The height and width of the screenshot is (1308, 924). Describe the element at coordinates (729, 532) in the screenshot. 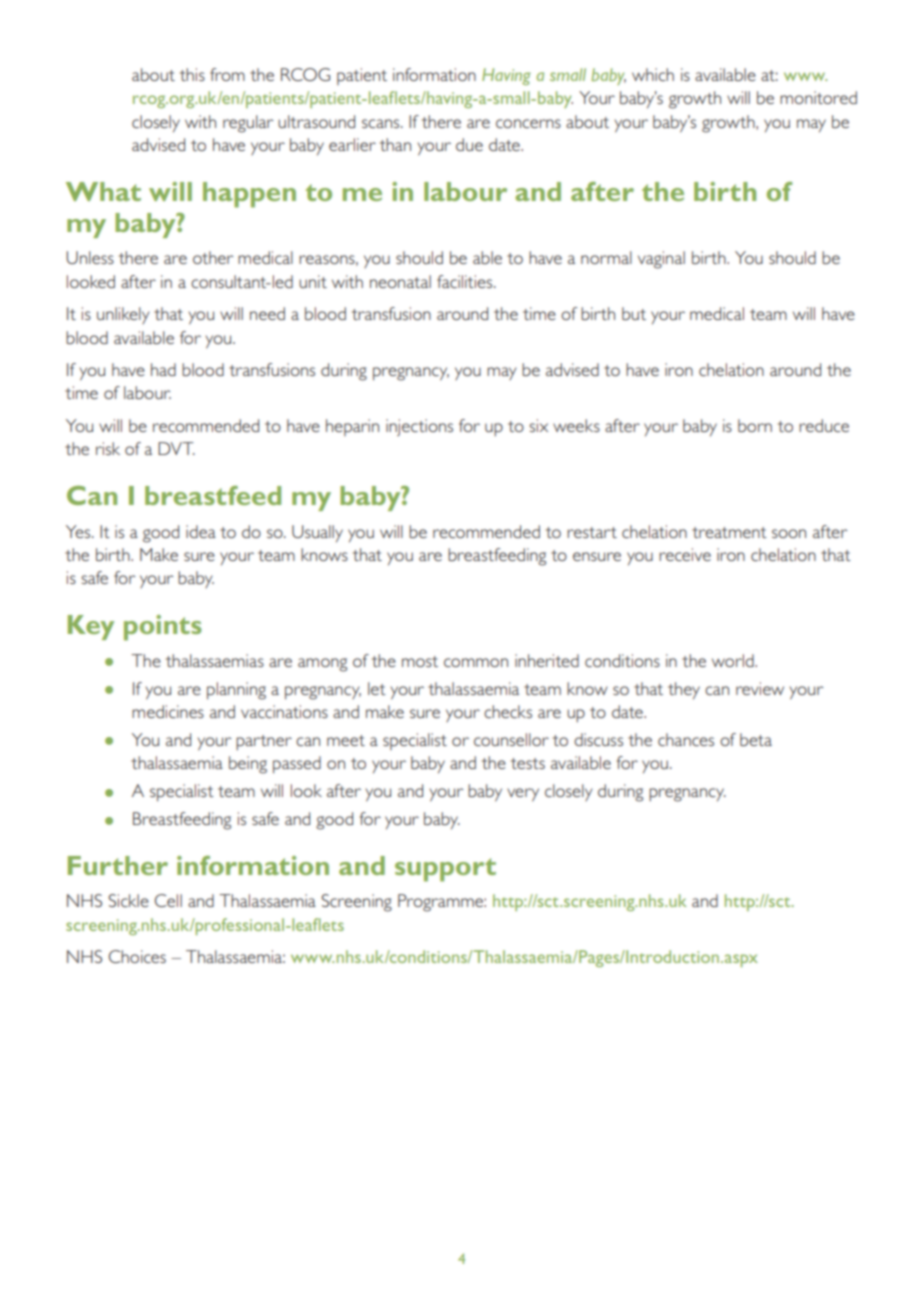

I see `treatment` at that location.
